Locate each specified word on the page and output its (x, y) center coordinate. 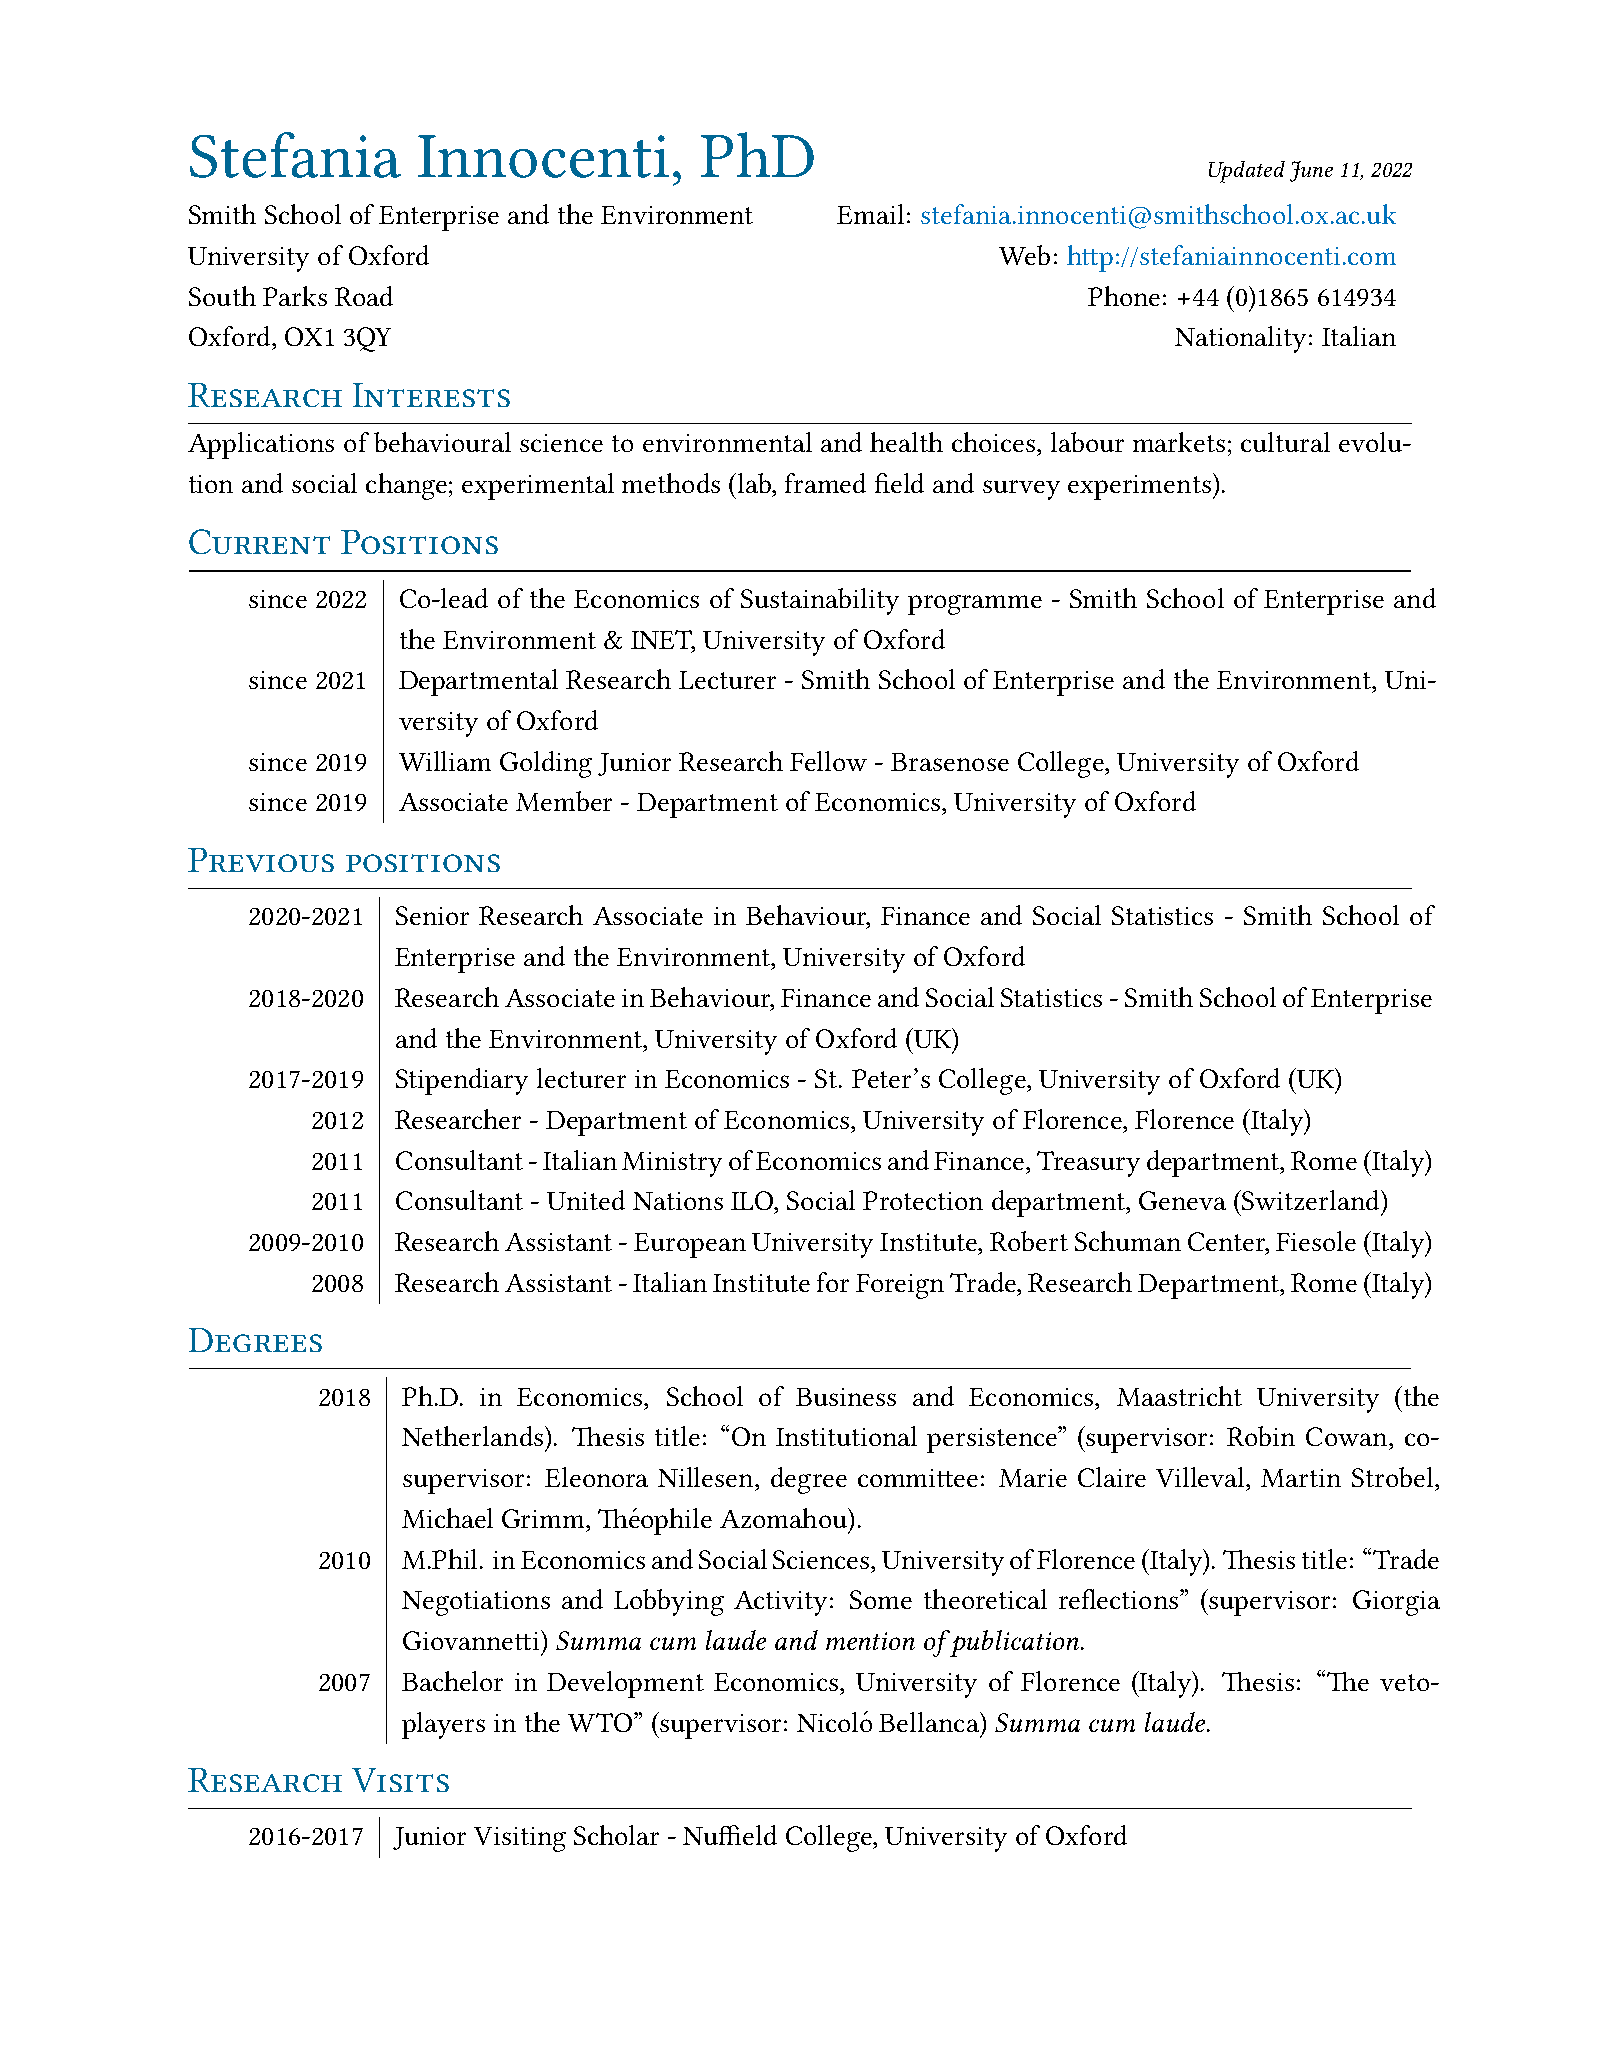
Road (364, 296)
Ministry (672, 1164)
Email (870, 214)
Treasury (1088, 1164)
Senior (432, 915)
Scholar (616, 1835)
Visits (400, 1780)
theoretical (985, 1599)
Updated (1247, 172)
